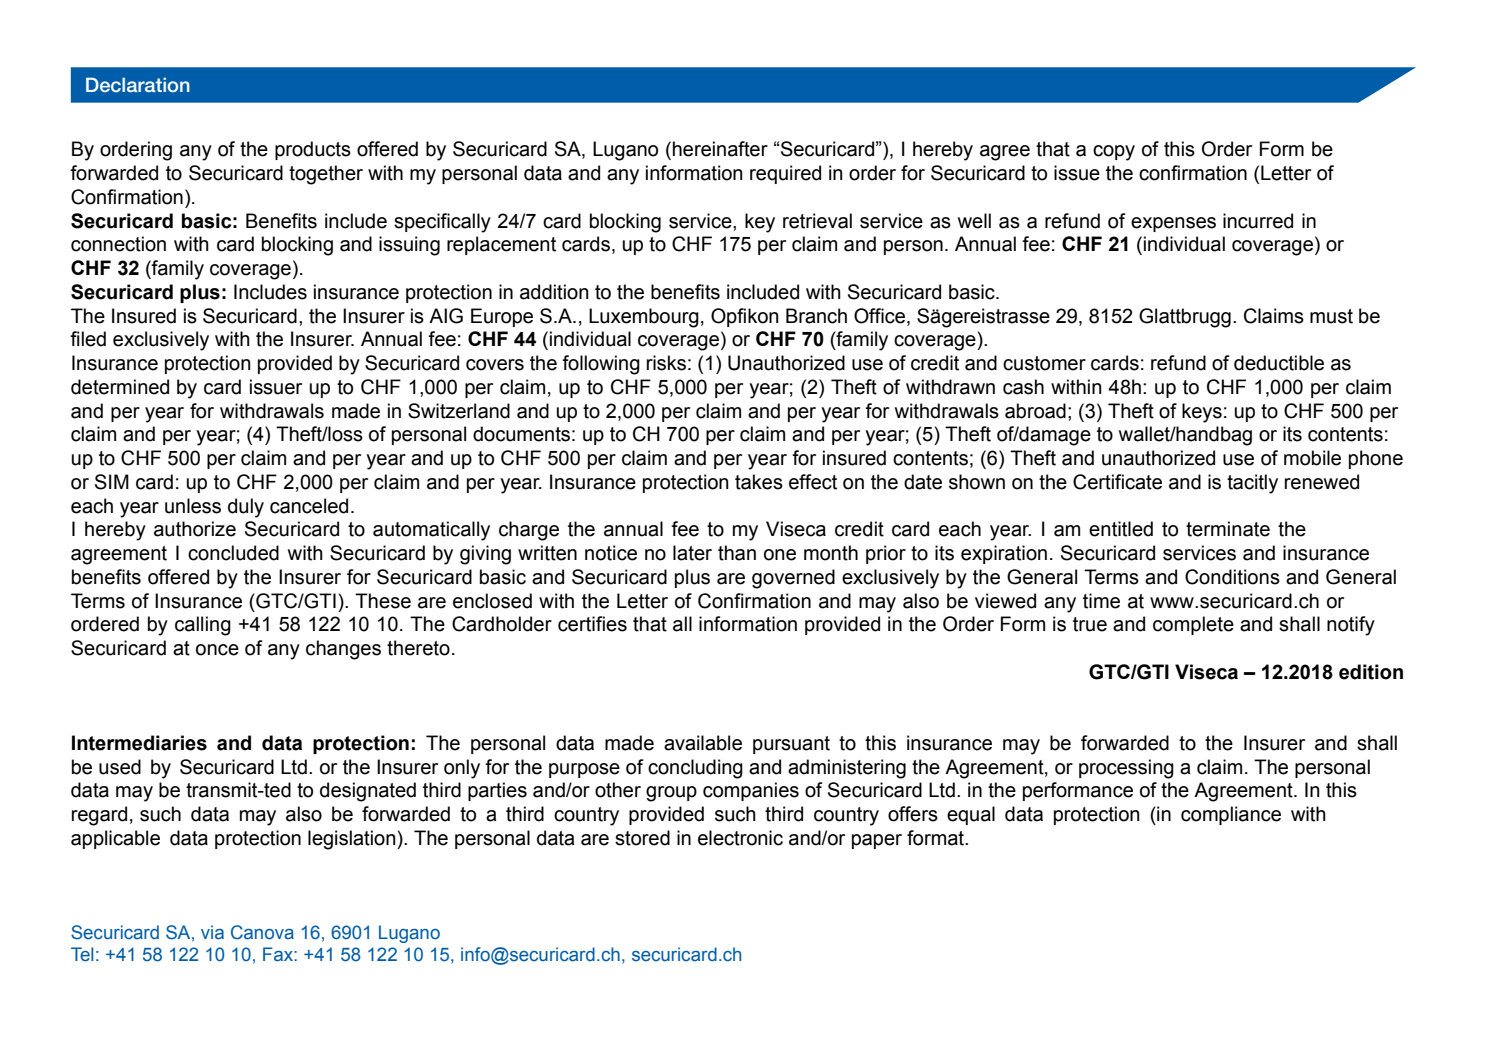 The width and height of the image is (1487, 1048). Describe the element at coordinates (720, 149) in the image. I see `hereinafter` at that location.
